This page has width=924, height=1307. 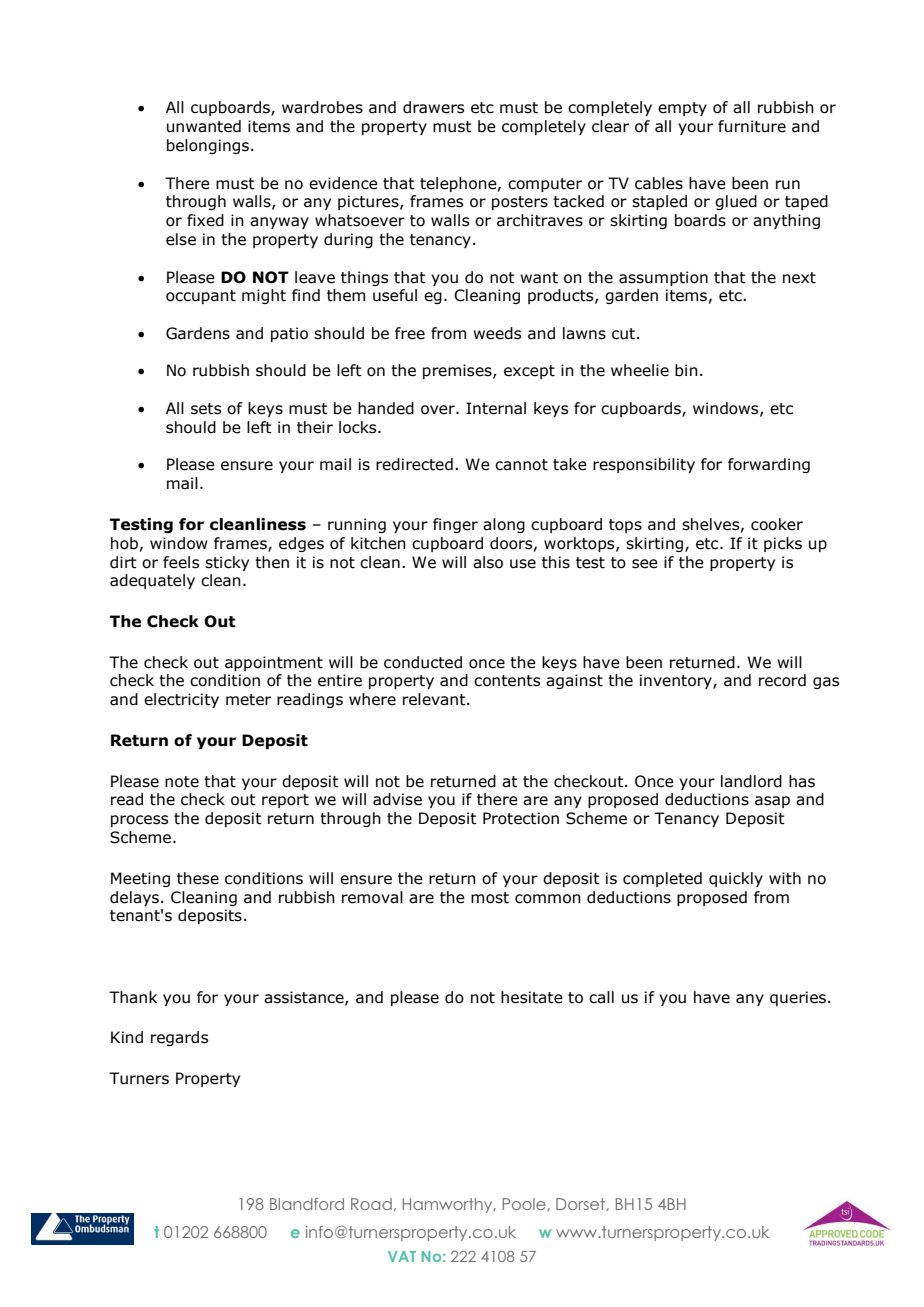 What do you see at coordinates (208, 146) in the page?
I see `belongings` at bounding box center [208, 146].
